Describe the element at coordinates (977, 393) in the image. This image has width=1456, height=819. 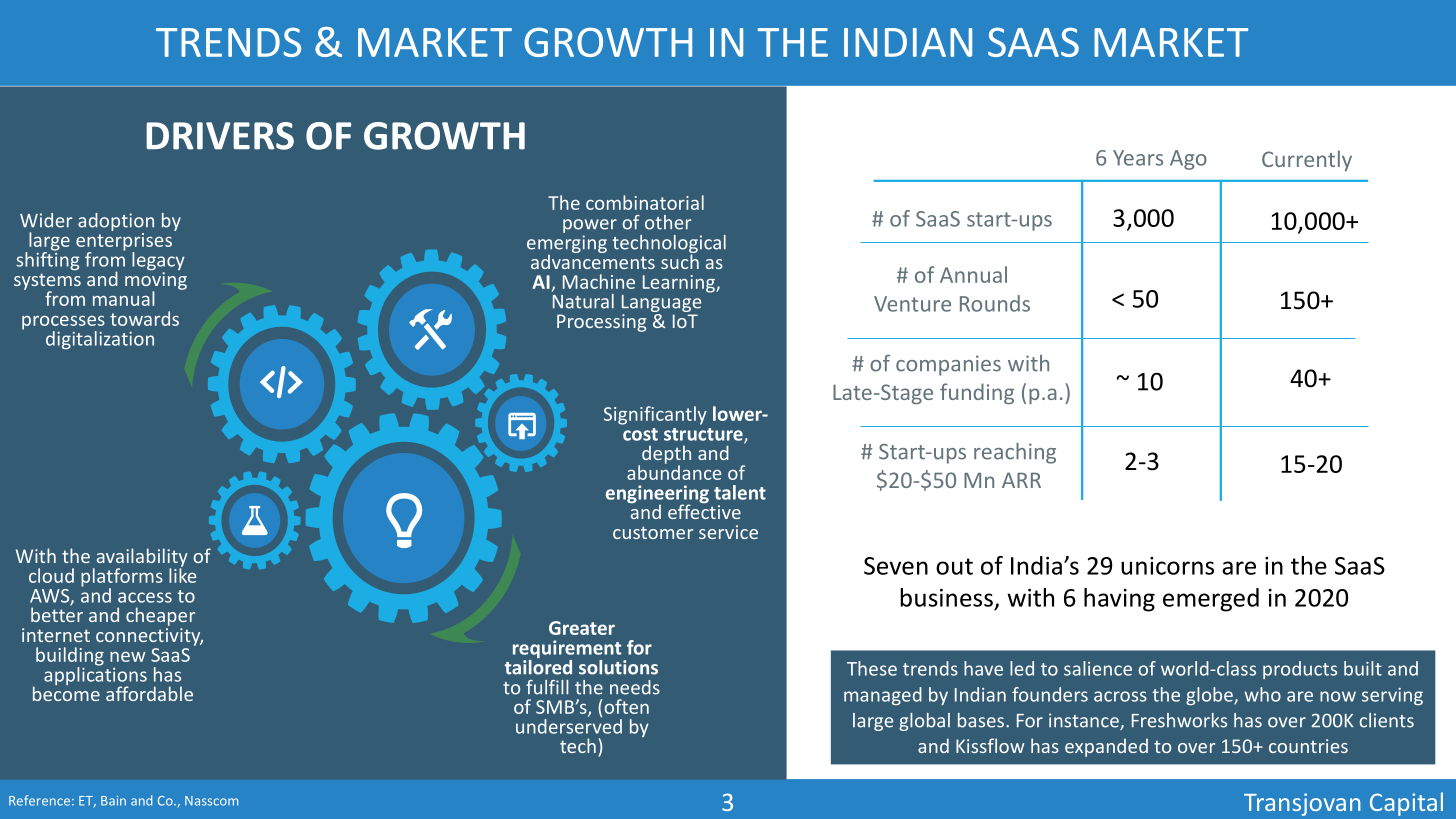
I see `funding` at that location.
